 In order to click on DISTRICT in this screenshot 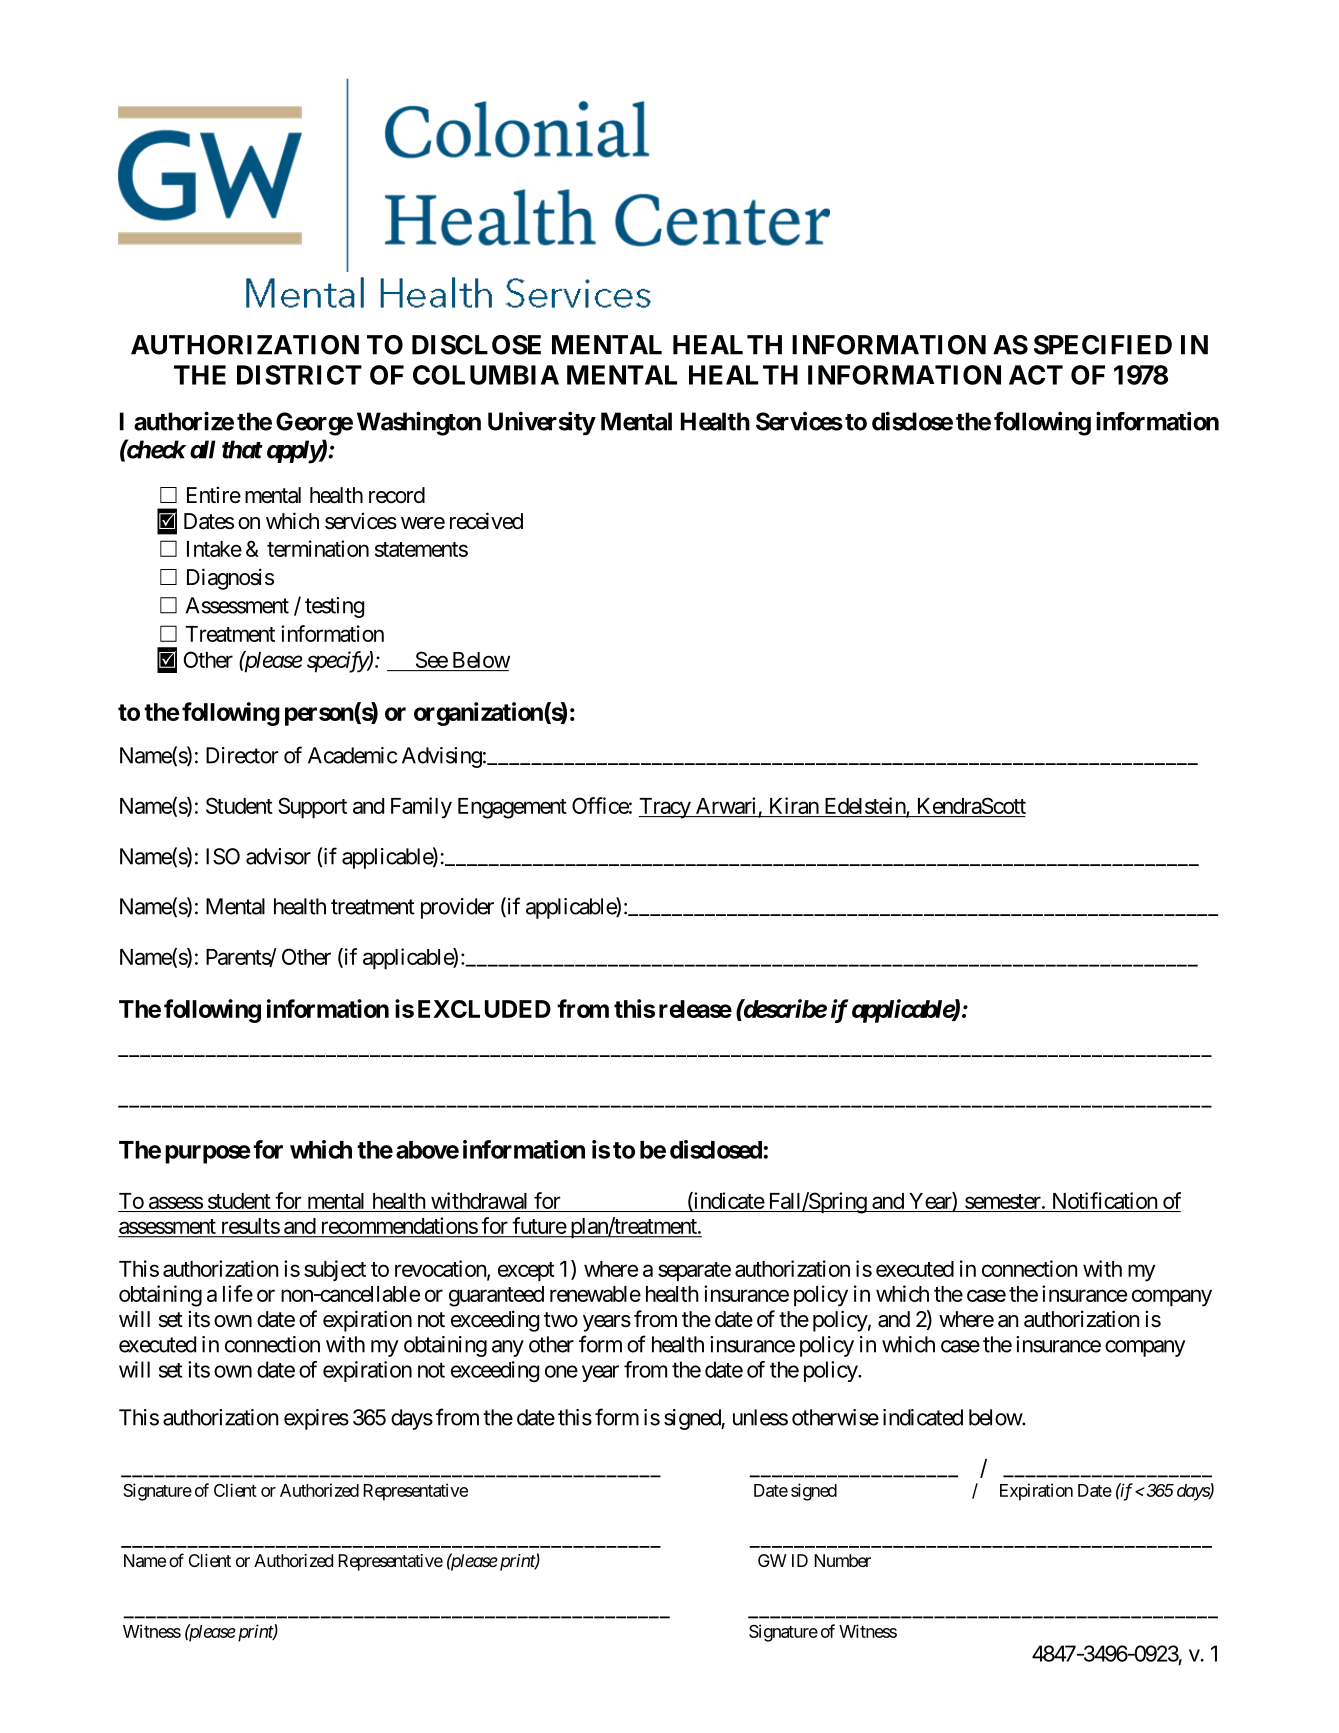, I will do `click(299, 375)`.
